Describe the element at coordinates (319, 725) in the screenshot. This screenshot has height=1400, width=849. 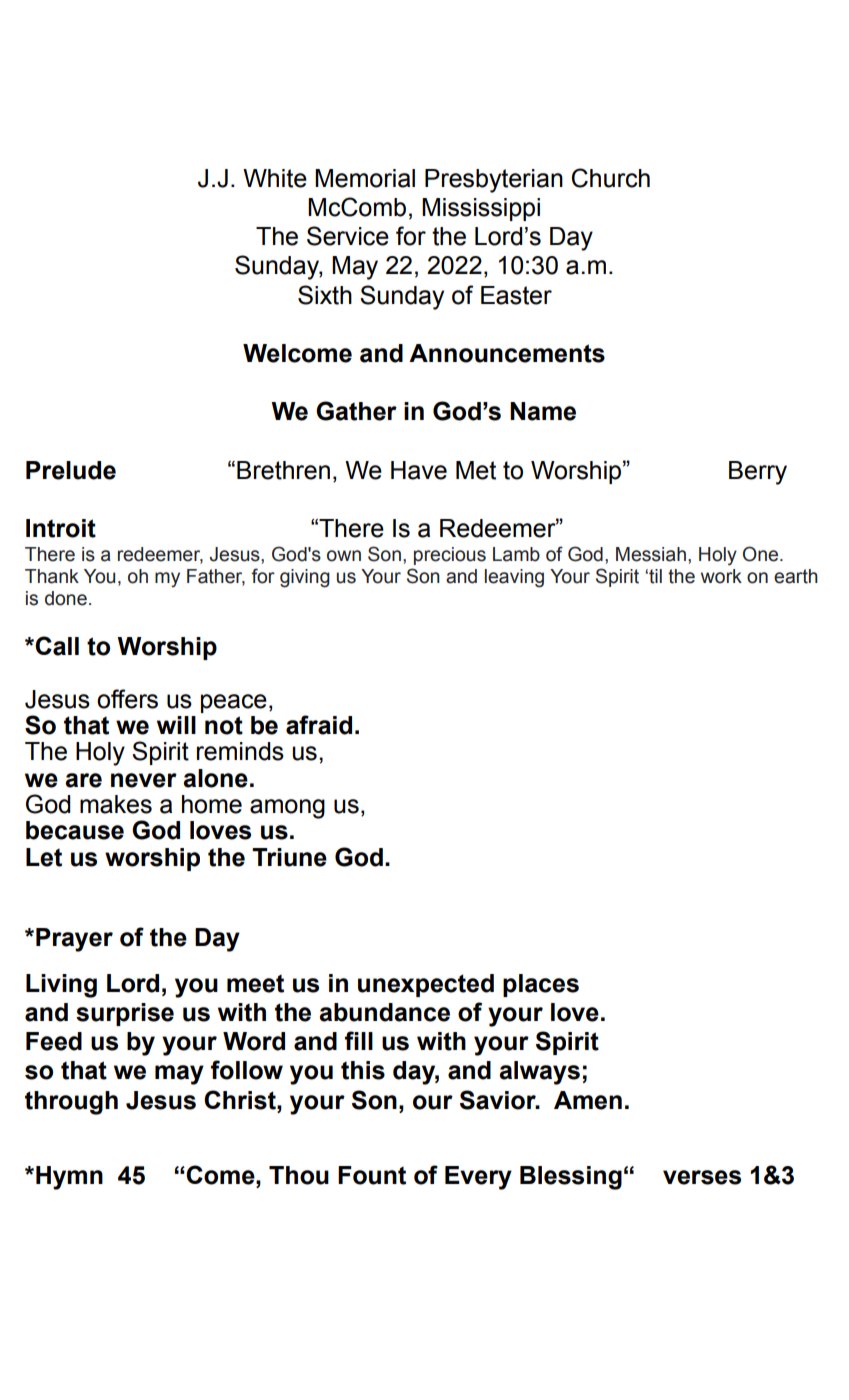
I see `afraid` at that location.
